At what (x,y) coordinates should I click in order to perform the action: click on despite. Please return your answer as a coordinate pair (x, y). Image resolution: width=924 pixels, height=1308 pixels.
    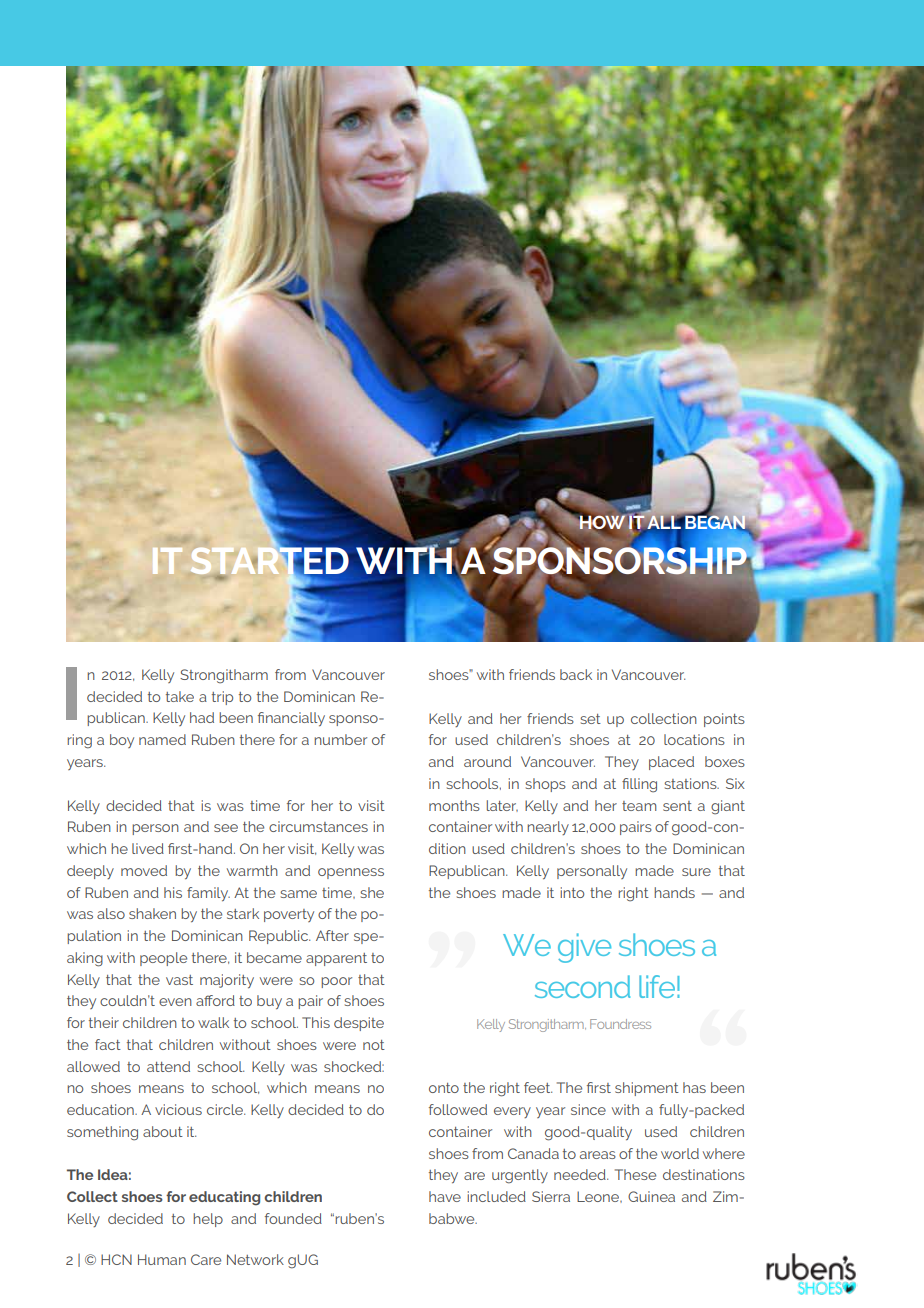
    Looking at the image, I should click on (359, 1024).
